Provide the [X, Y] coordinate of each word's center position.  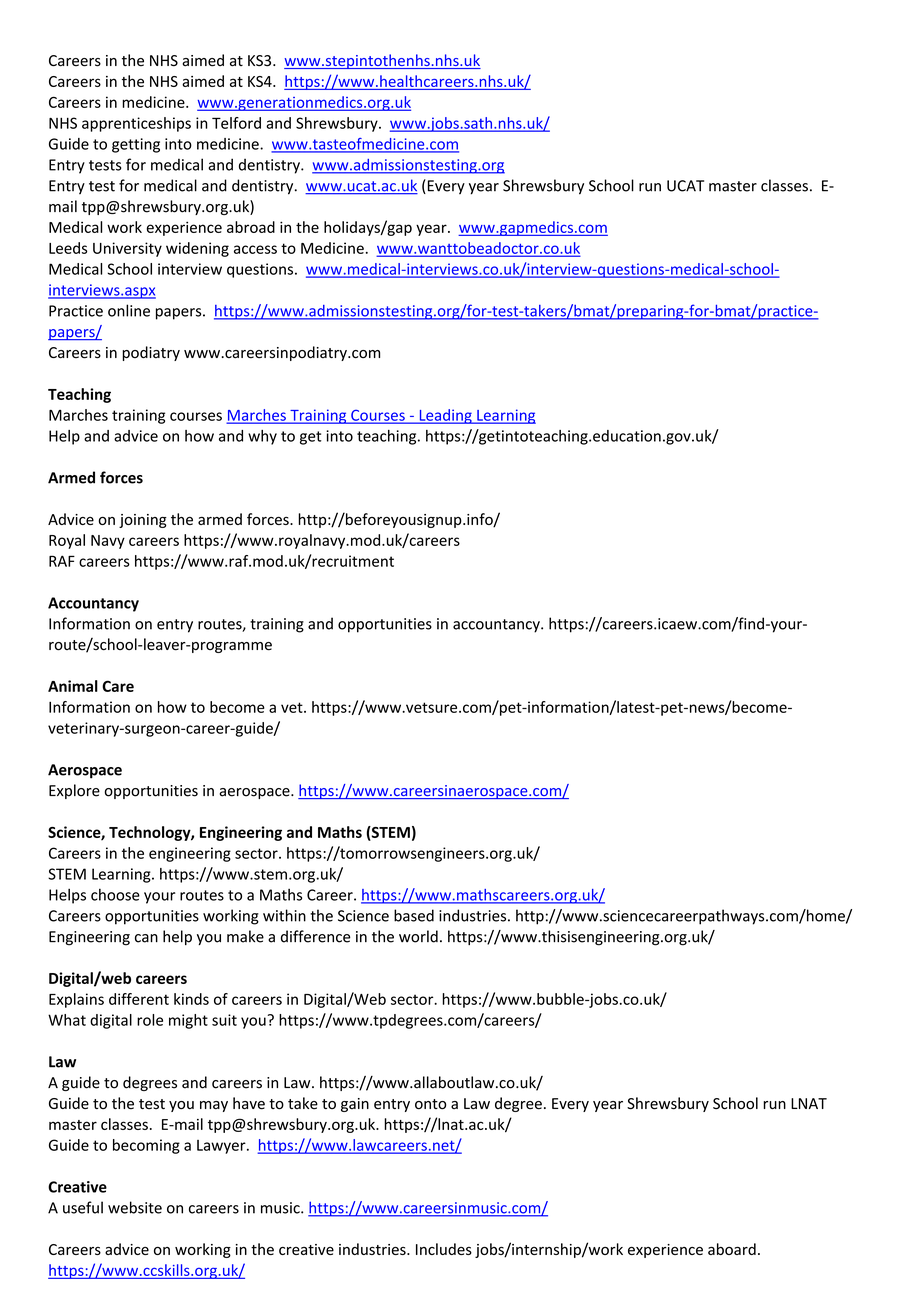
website [135, 1207]
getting [136, 145]
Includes [444, 1249]
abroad [251, 227]
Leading [445, 416]
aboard [732, 1249]
